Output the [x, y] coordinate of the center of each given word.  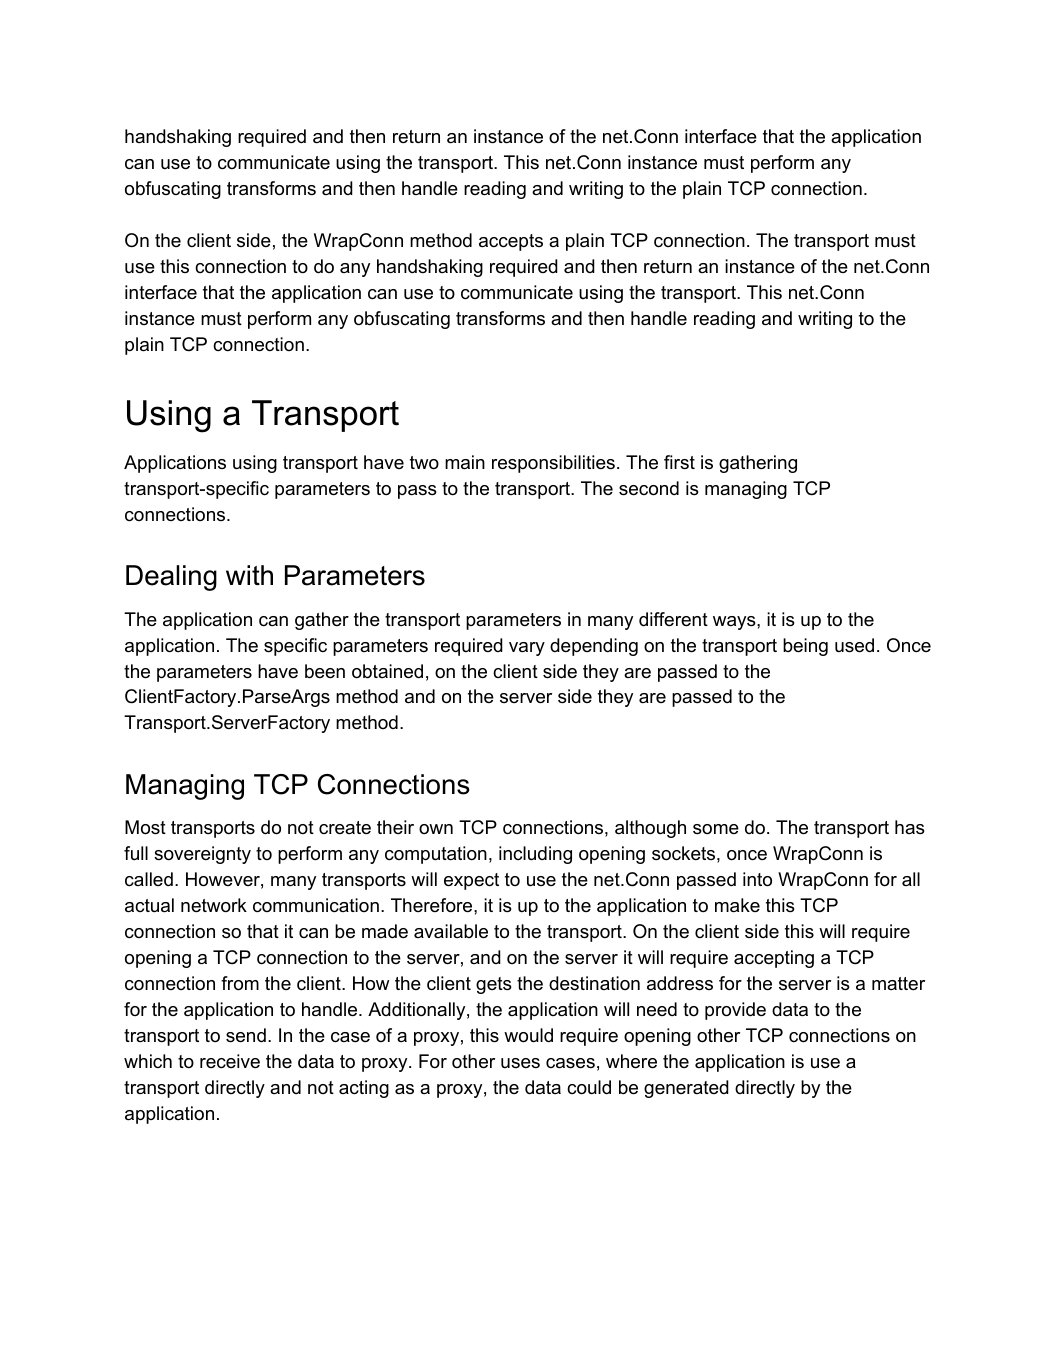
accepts [511, 242]
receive [230, 1061]
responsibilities [553, 464]
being [805, 647]
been [325, 671]
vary [527, 649]
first [679, 462]
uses [520, 1063]
